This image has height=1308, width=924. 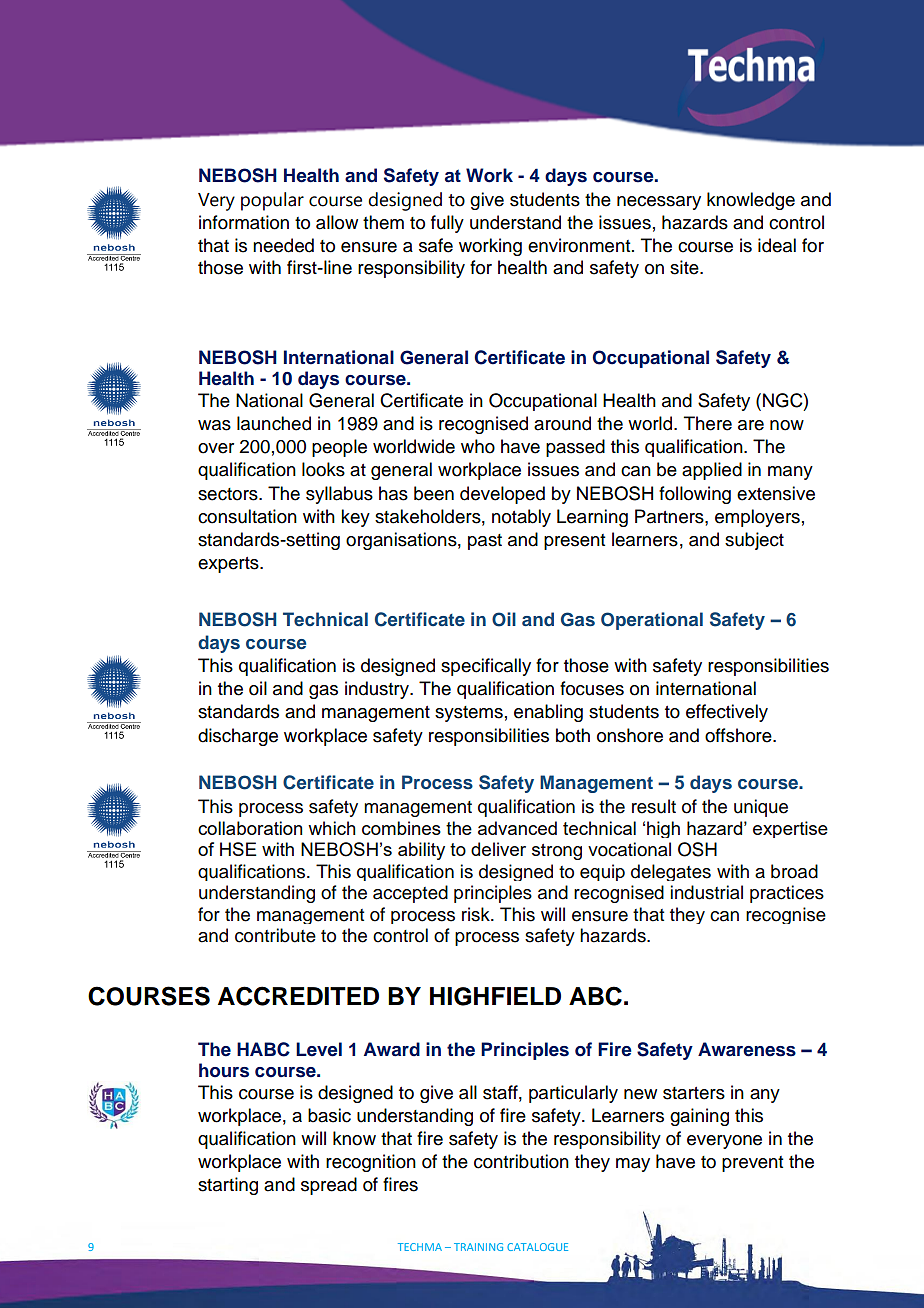 What do you see at coordinates (777, 245) in the image?
I see `ideal` at bounding box center [777, 245].
